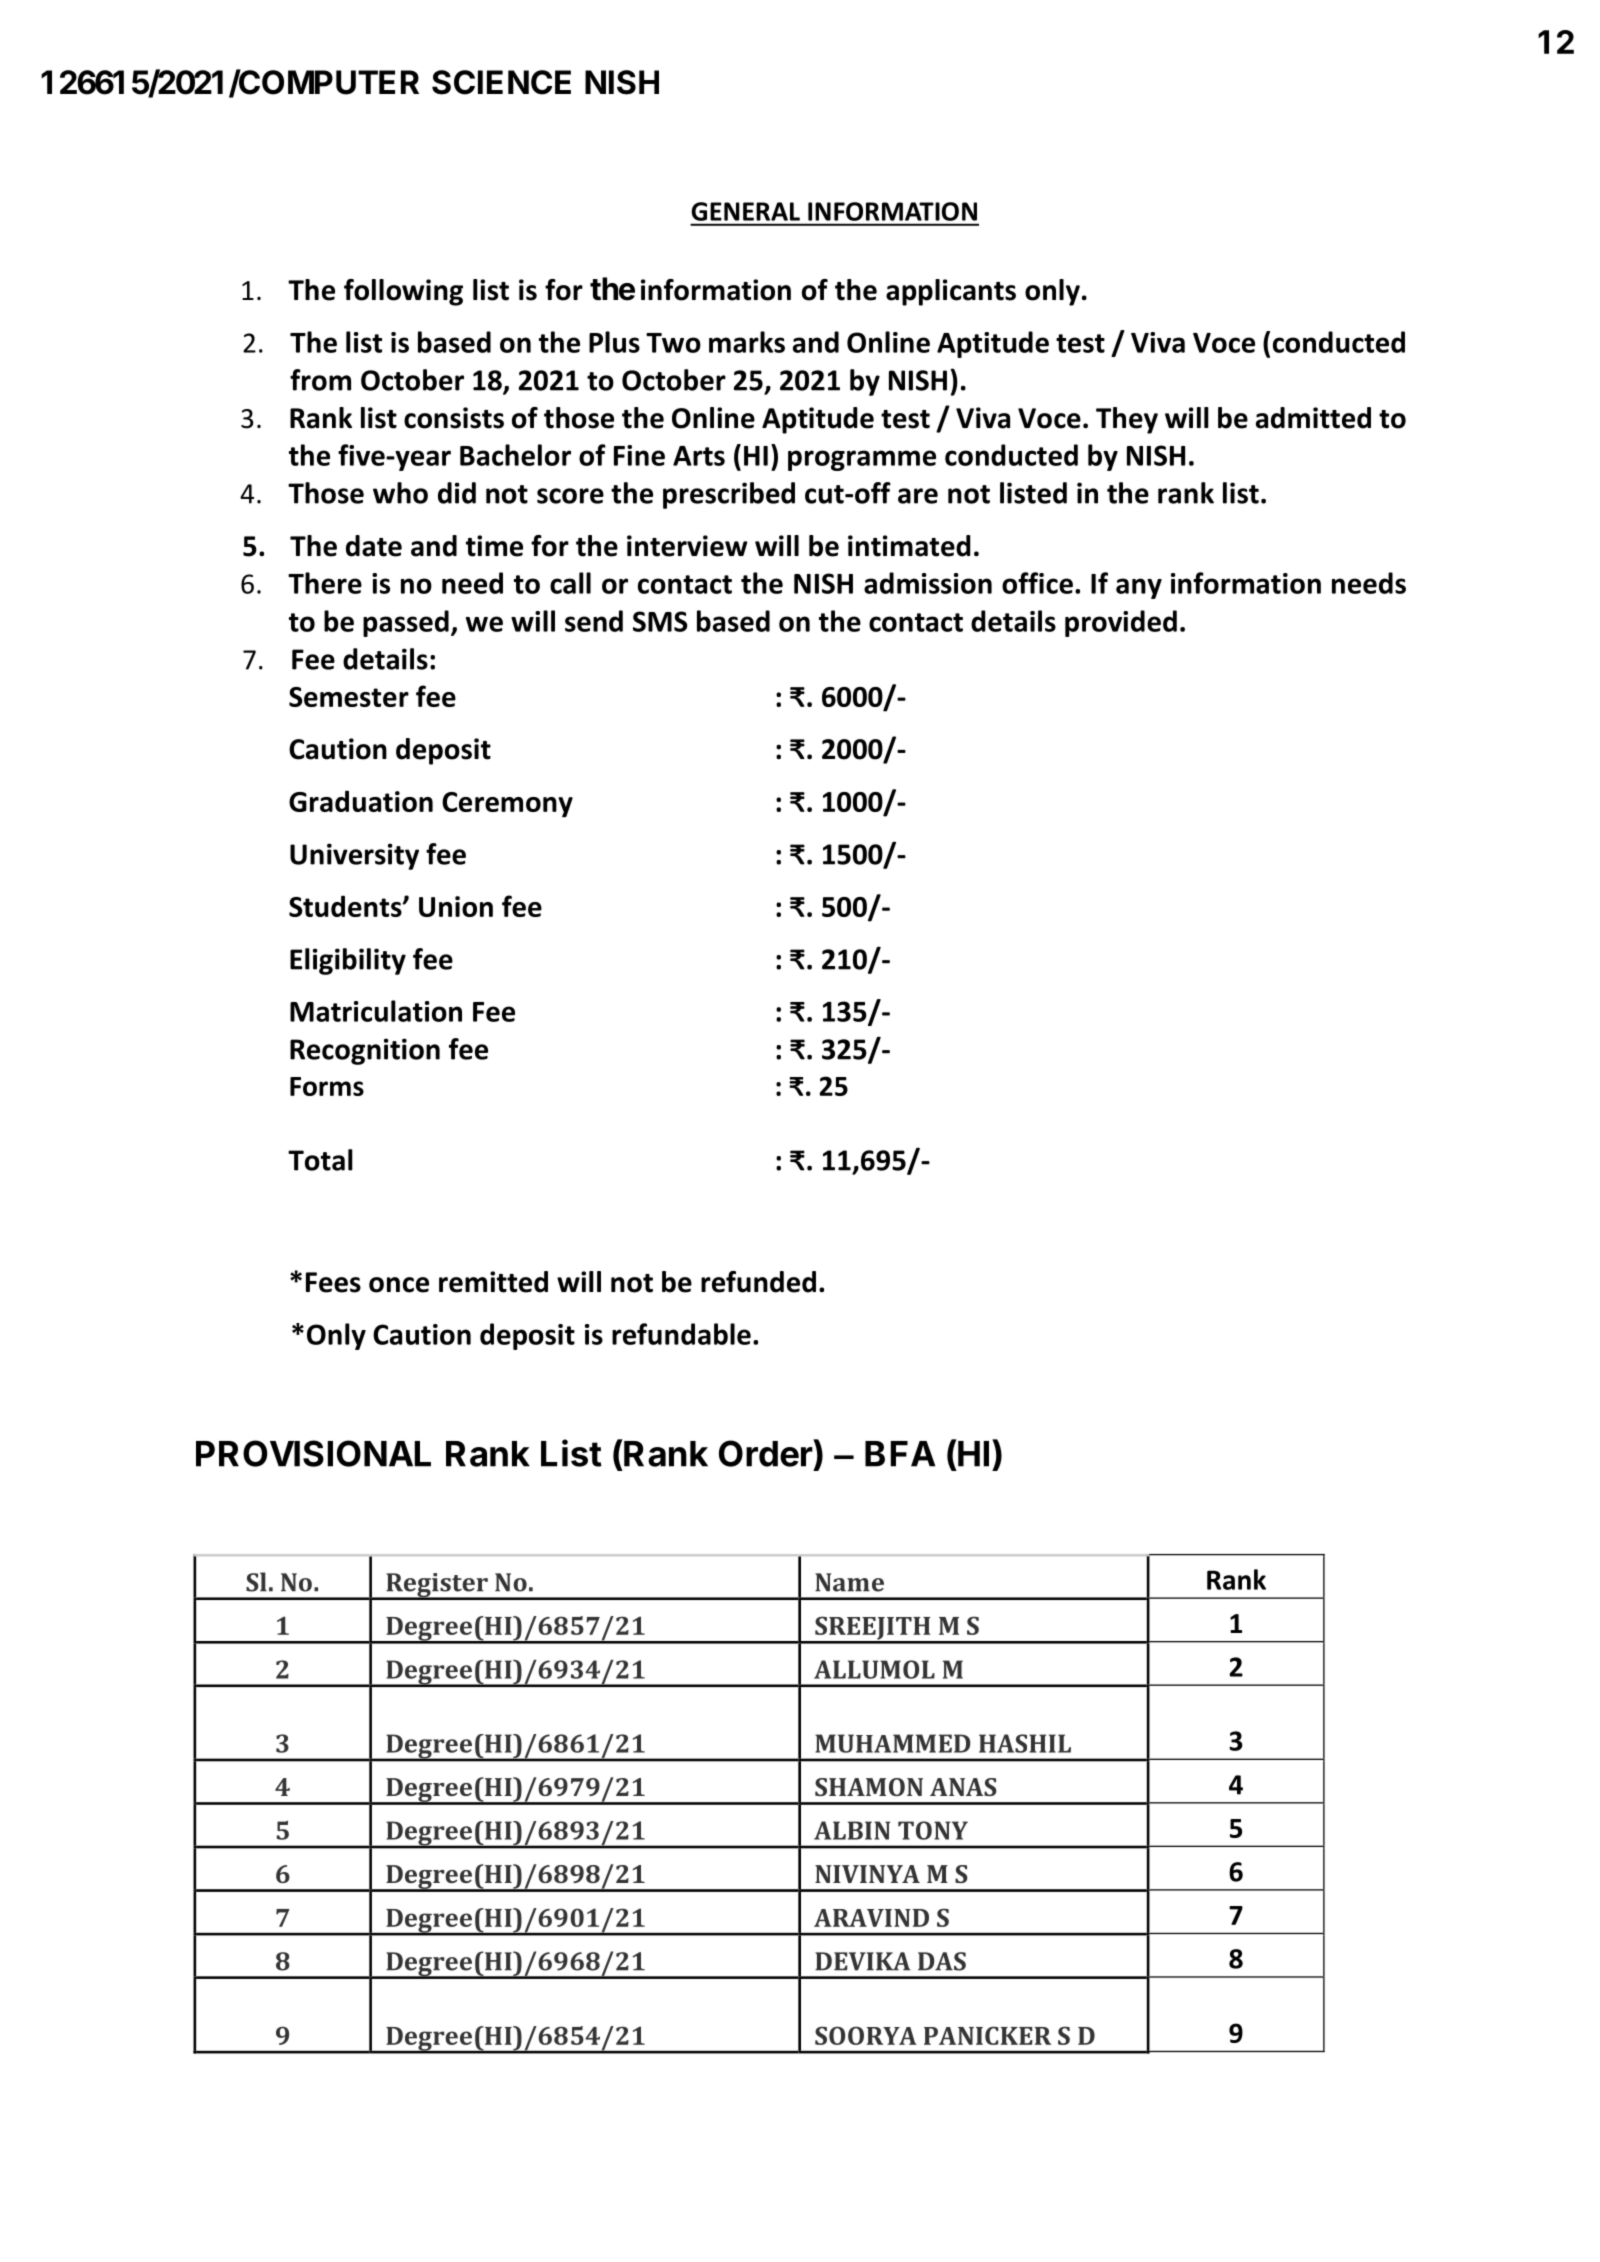  What do you see at coordinates (501, 82) in the page?
I see `SCIENCE` at bounding box center [501, 82].
